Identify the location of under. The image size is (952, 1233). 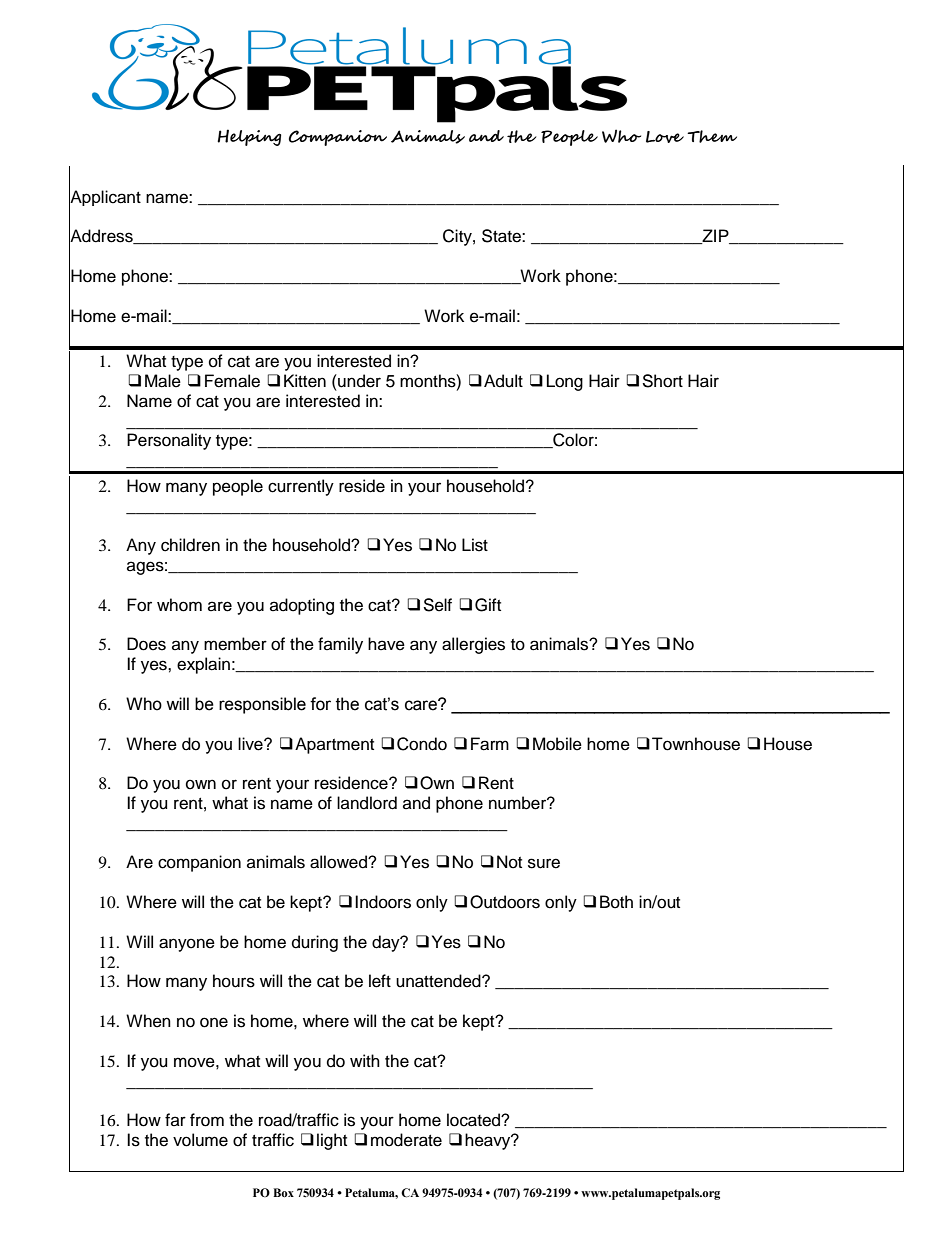
(358, 381).
